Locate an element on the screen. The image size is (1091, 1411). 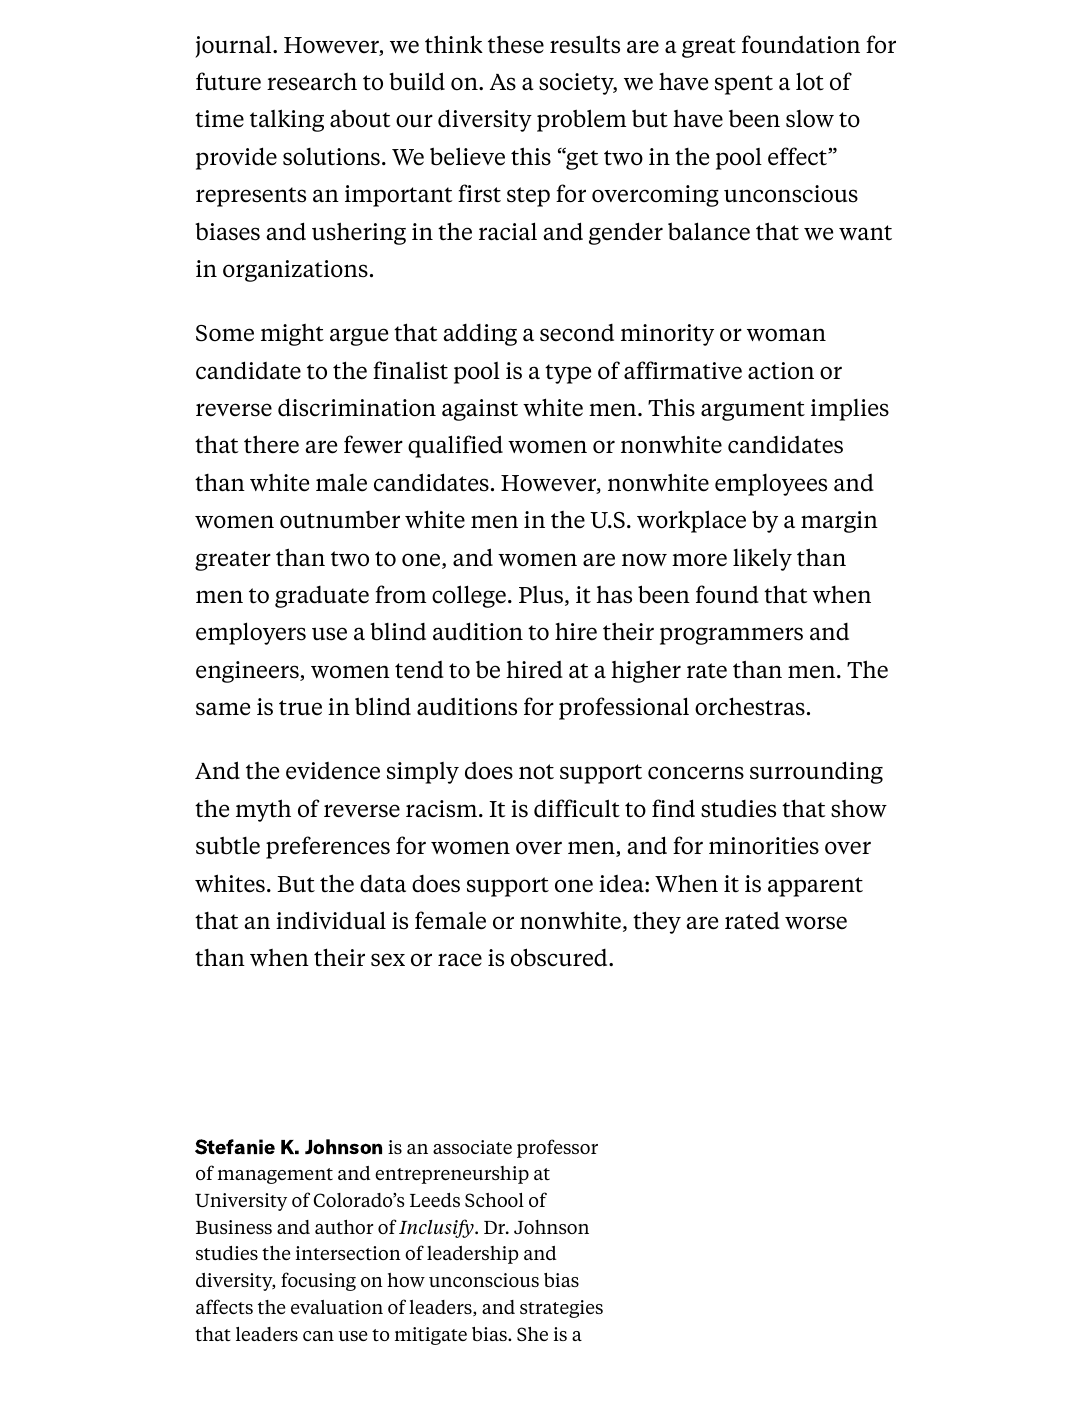
focusing is located at coordinates (318, 1281).
